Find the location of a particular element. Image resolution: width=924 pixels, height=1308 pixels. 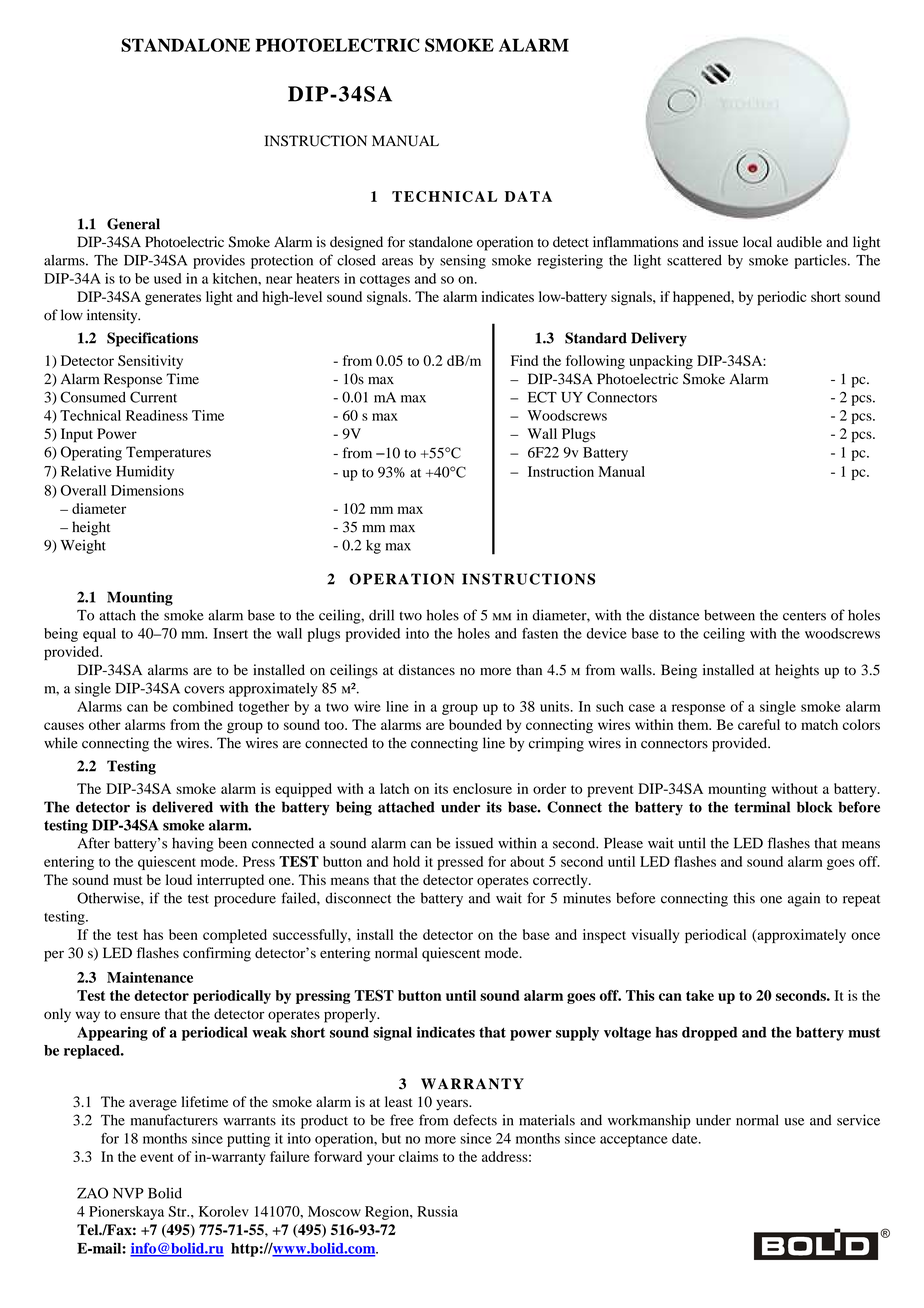

bounded is located at coordinates (475, 724).
